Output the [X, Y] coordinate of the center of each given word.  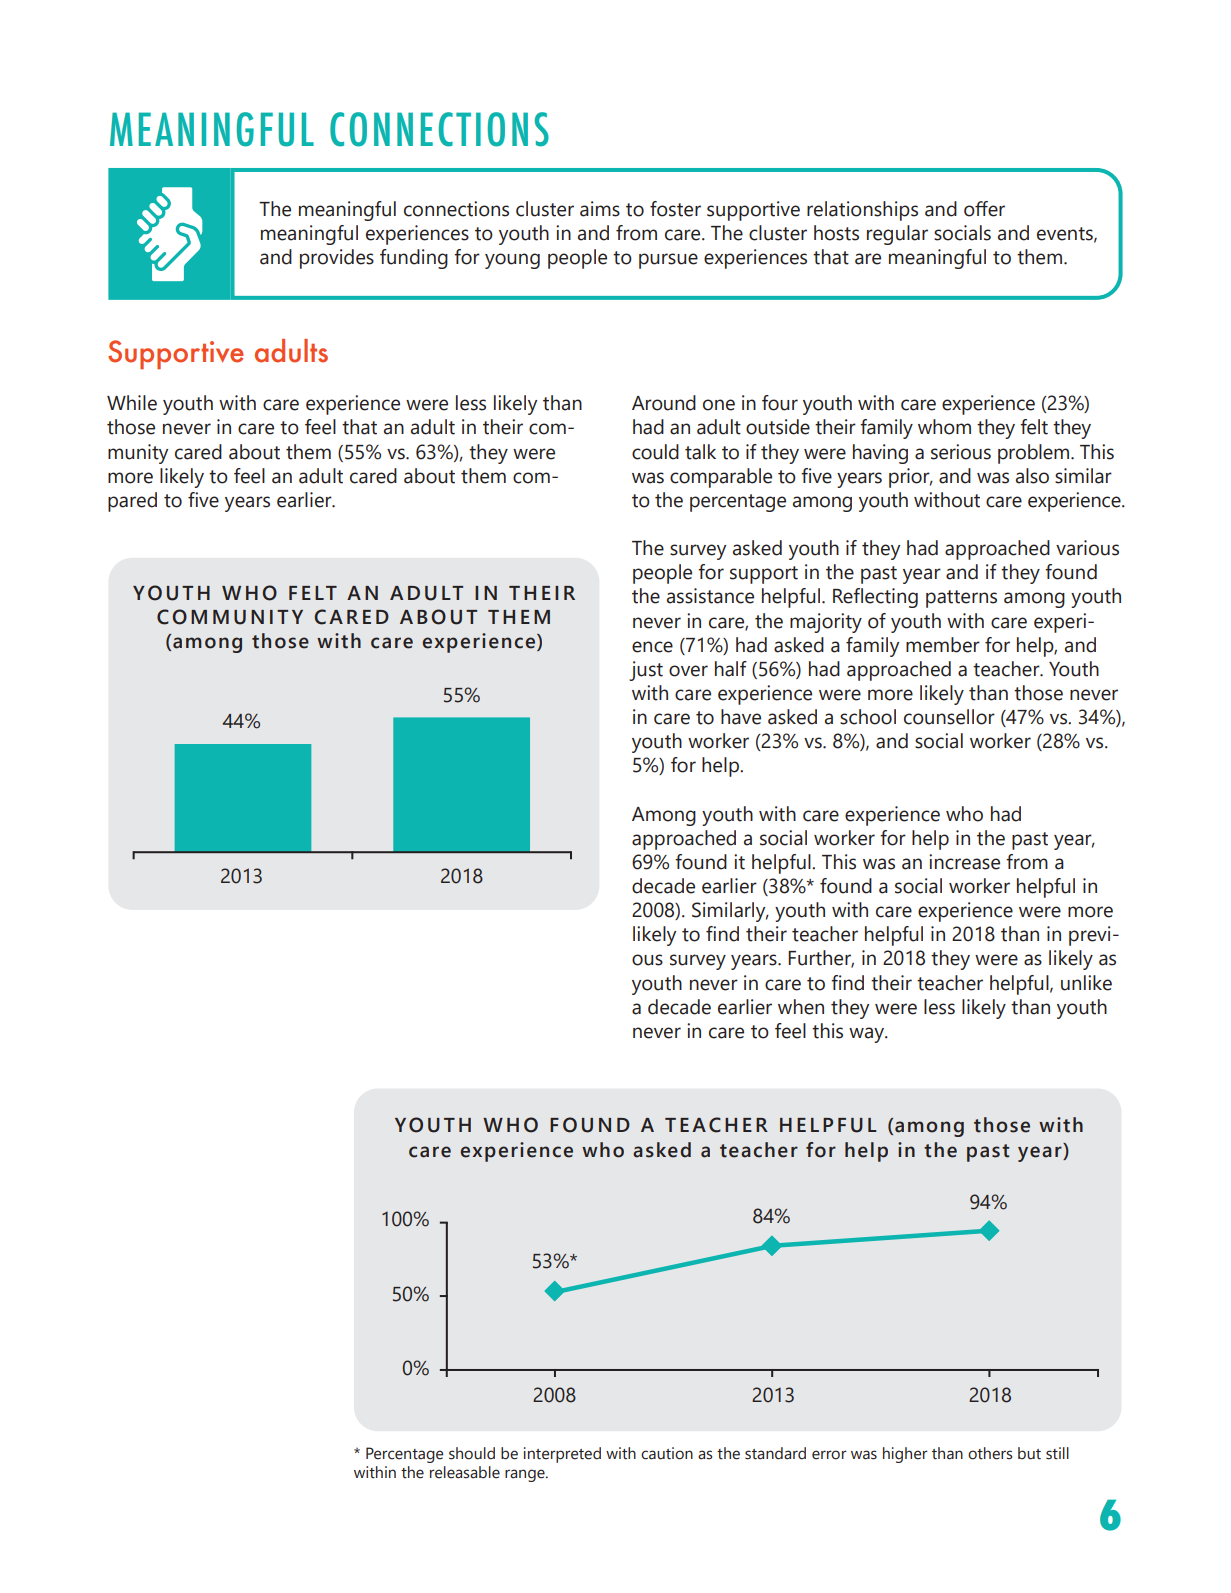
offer [984, 209]
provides [337, 259]
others [990, 1453]
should [472, 1453]
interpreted [562, 1455]
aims [600, 209]
